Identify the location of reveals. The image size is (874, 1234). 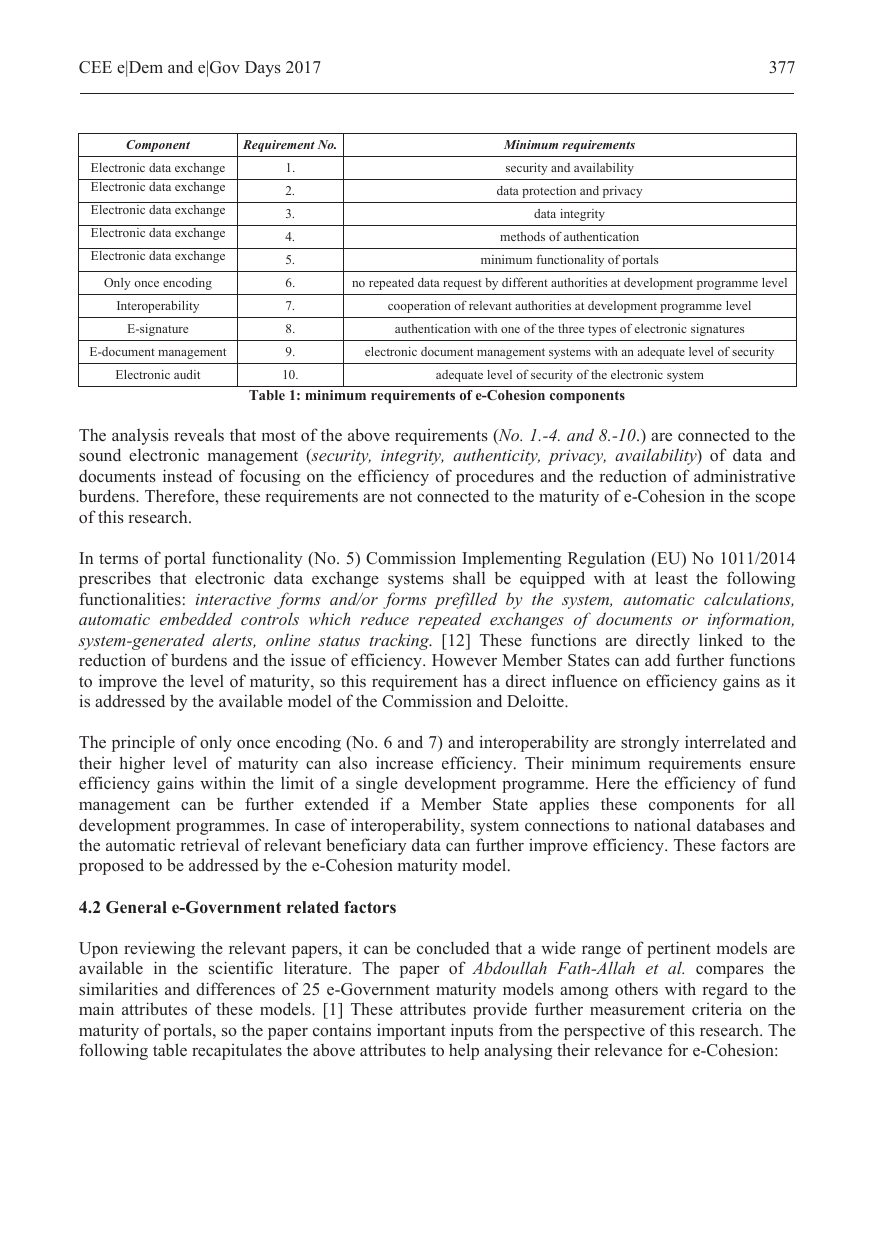
(199, 434).
